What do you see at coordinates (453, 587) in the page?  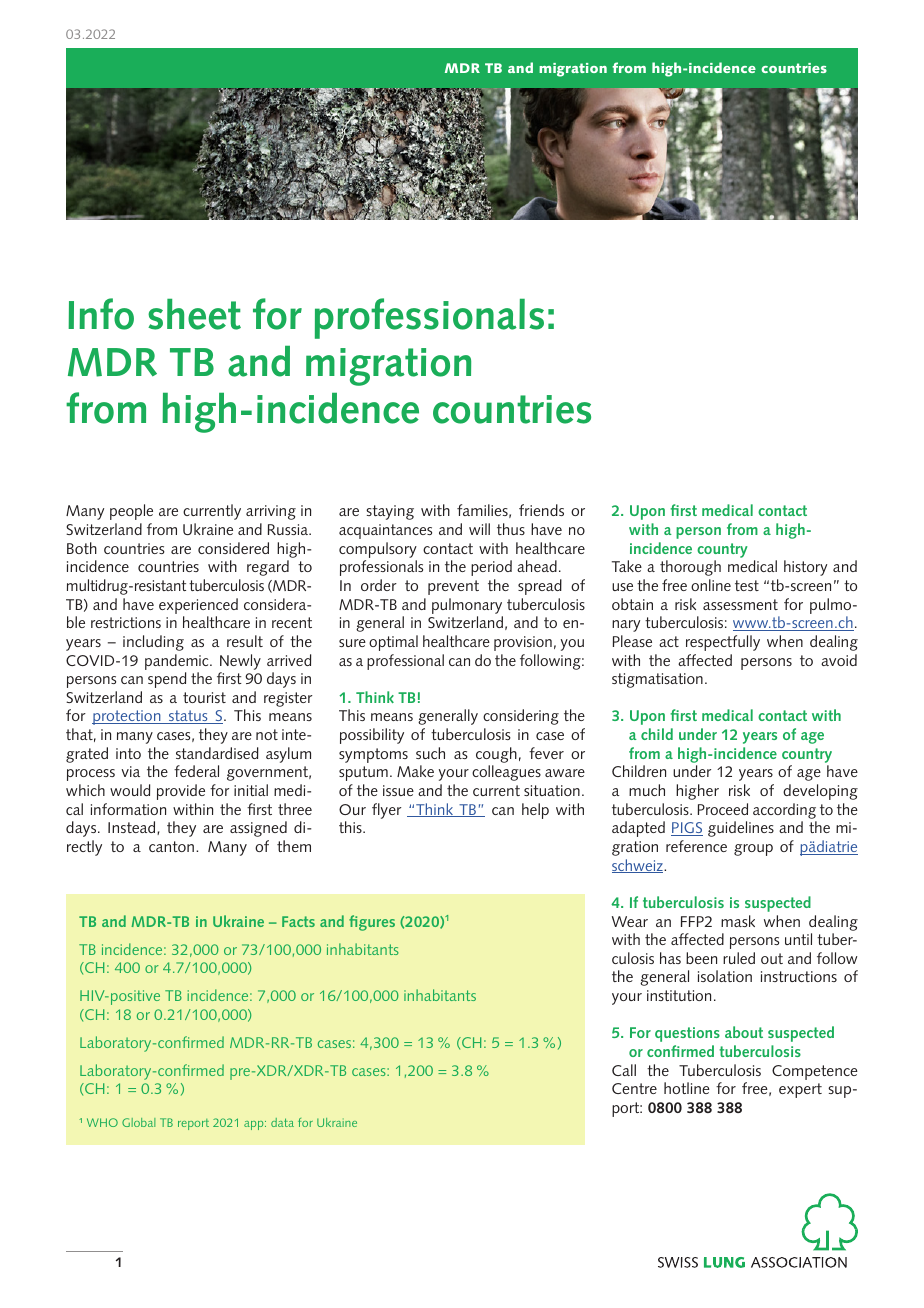 I see `prevent` at bounding box center [453, 587].
